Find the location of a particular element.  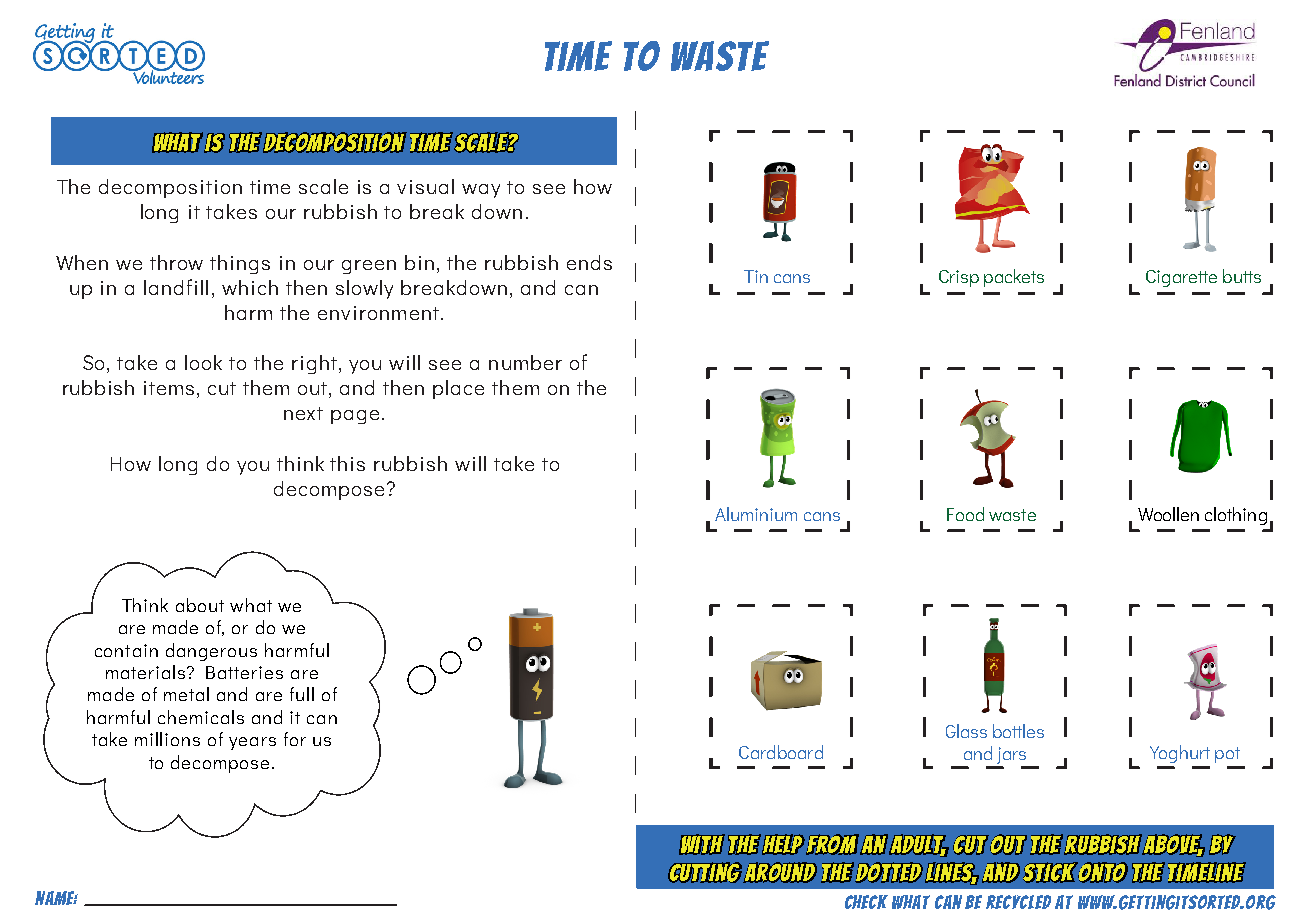

Woollen is located at coordinates (1168, 514).
